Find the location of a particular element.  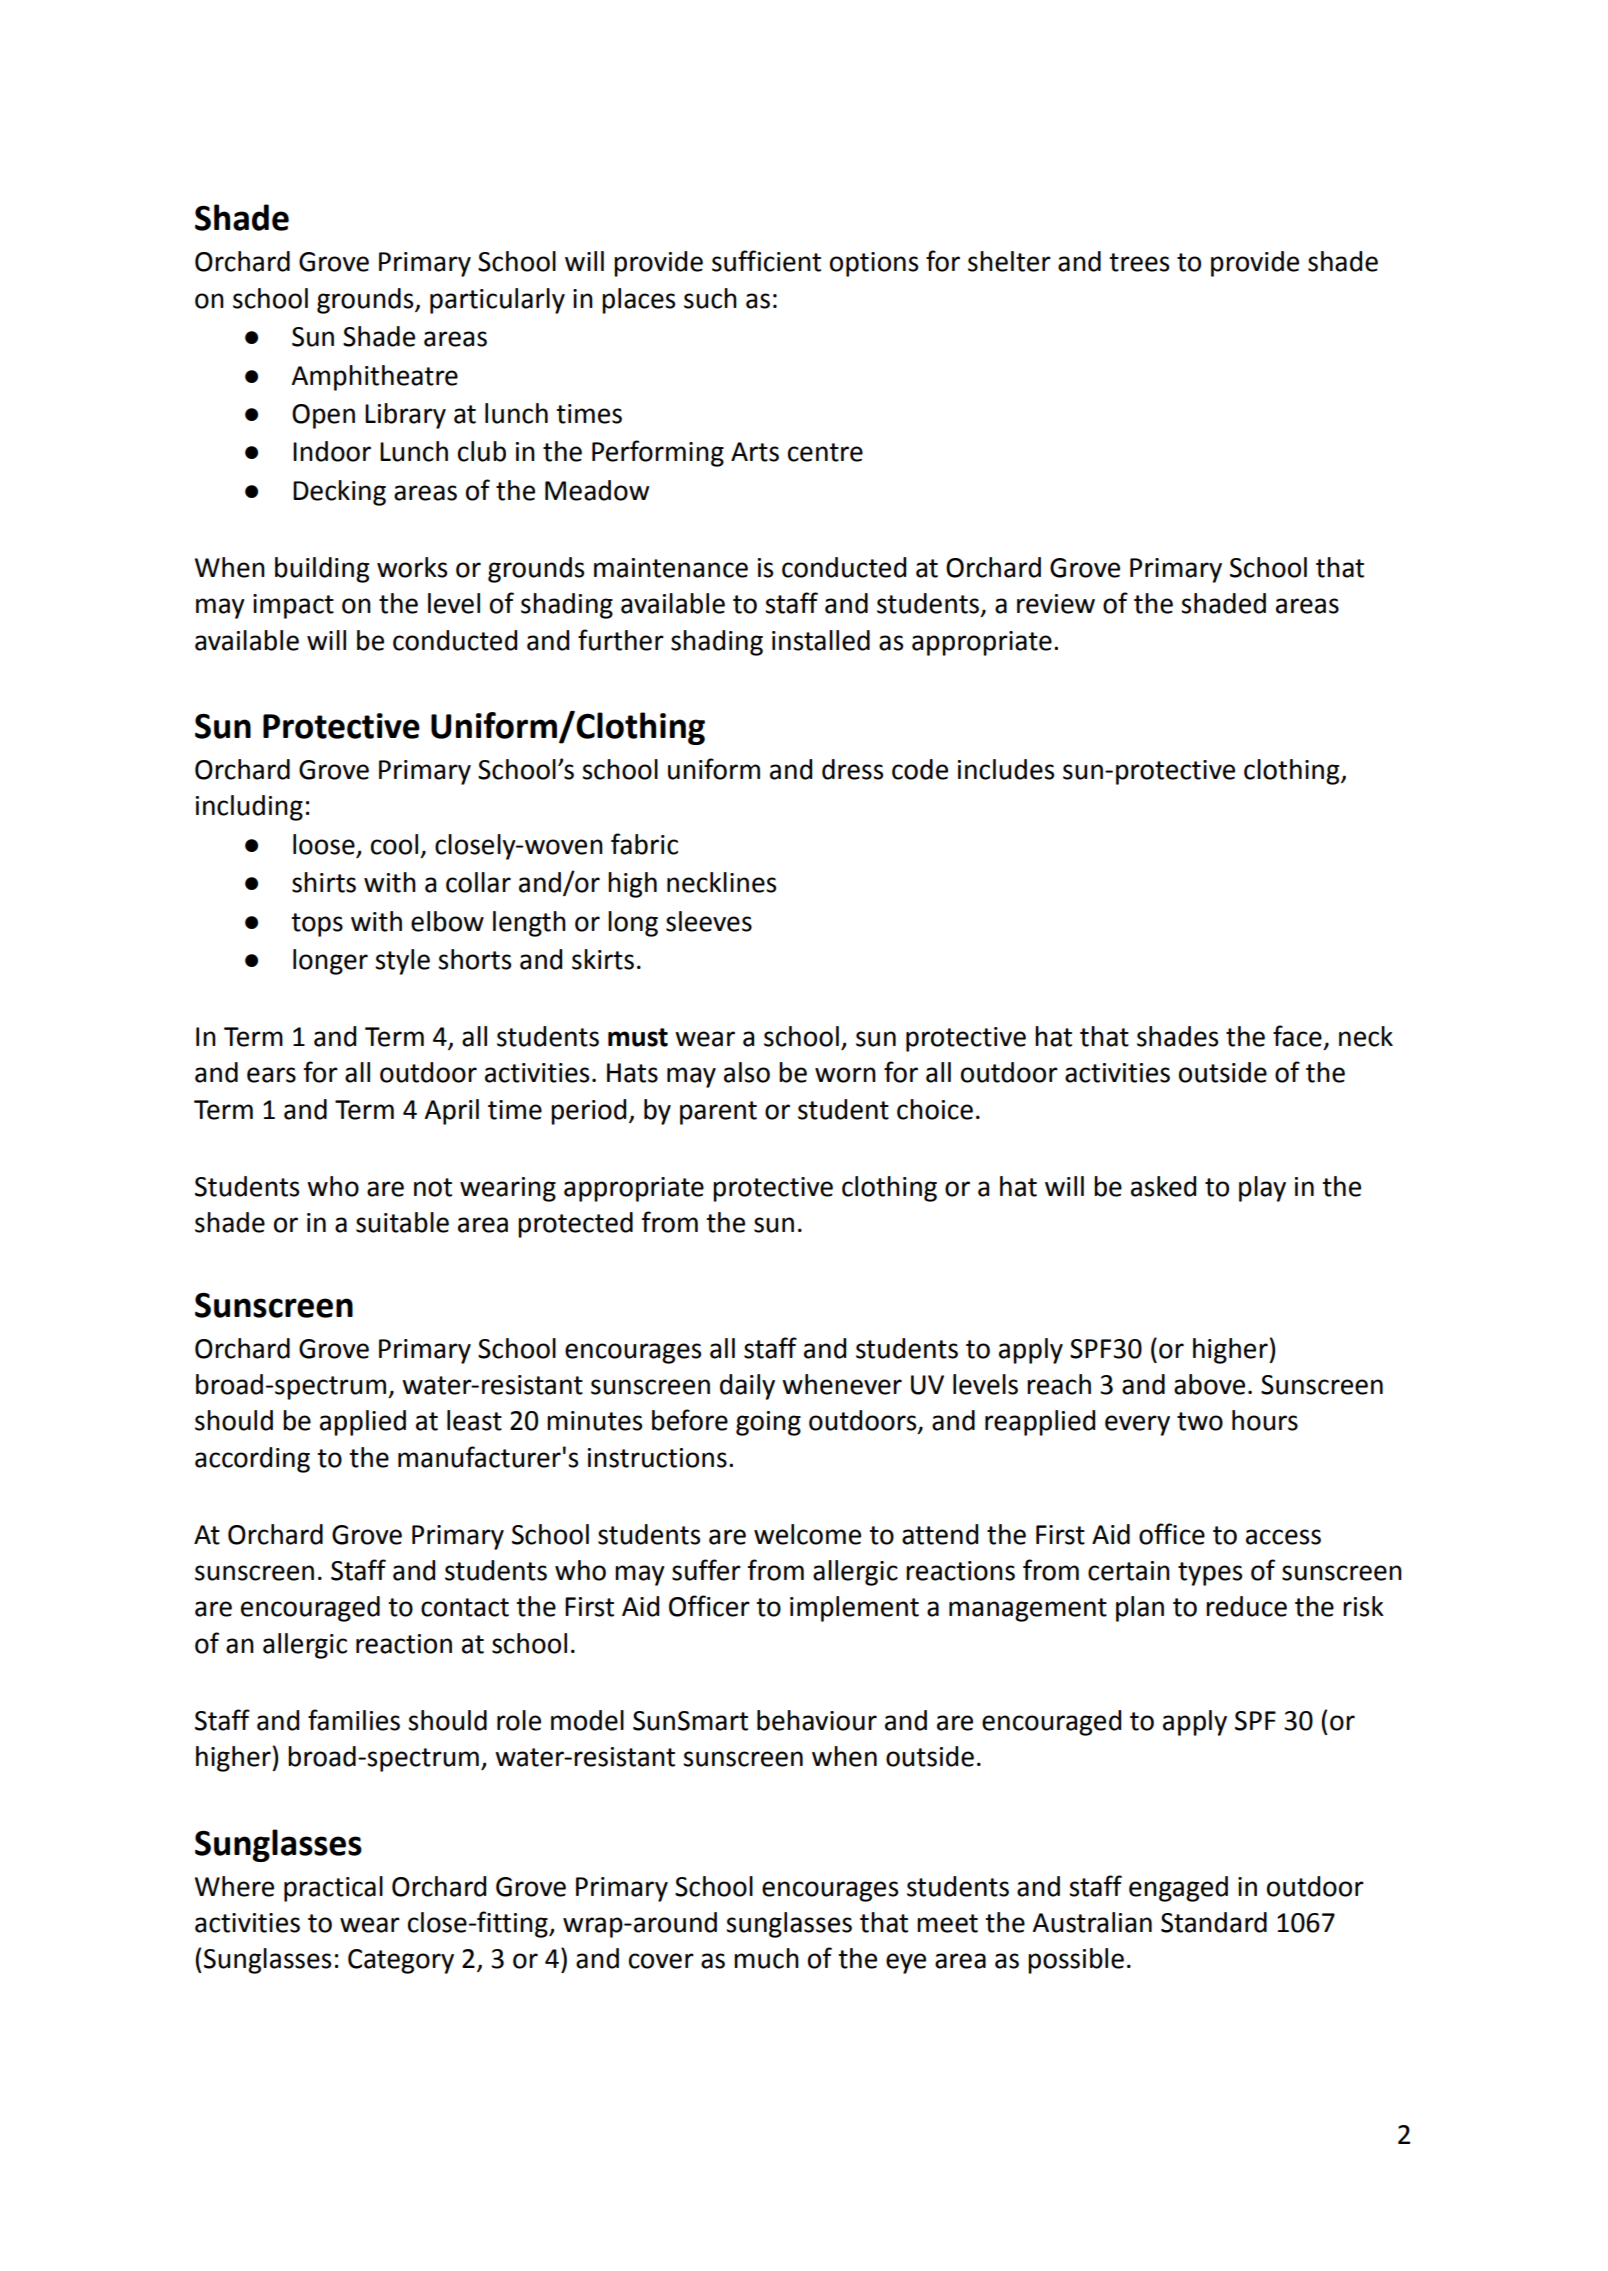

cool is located at coordinates (394, 844).
